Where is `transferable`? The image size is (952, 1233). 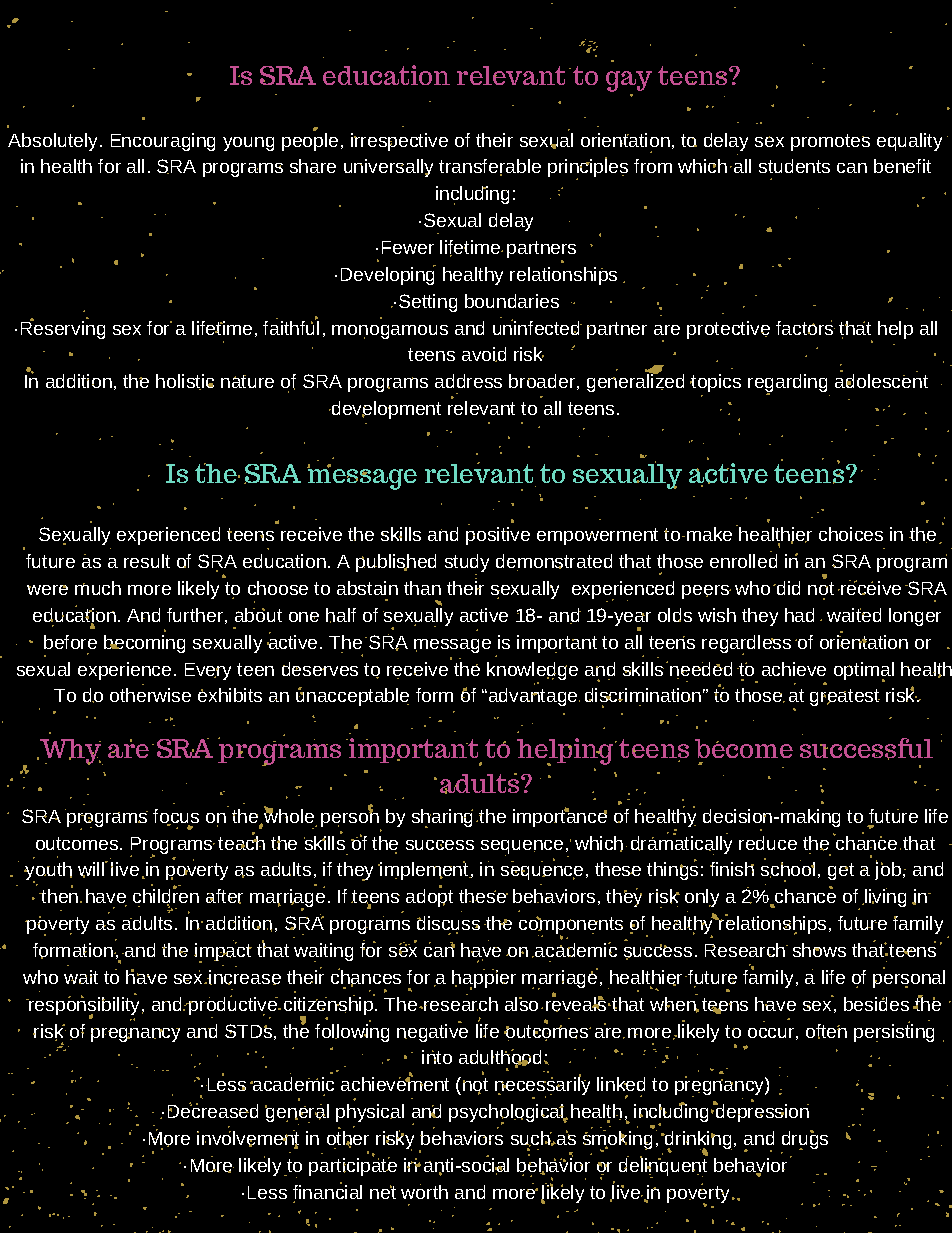
transferable is located at coordinates (490, 167).
